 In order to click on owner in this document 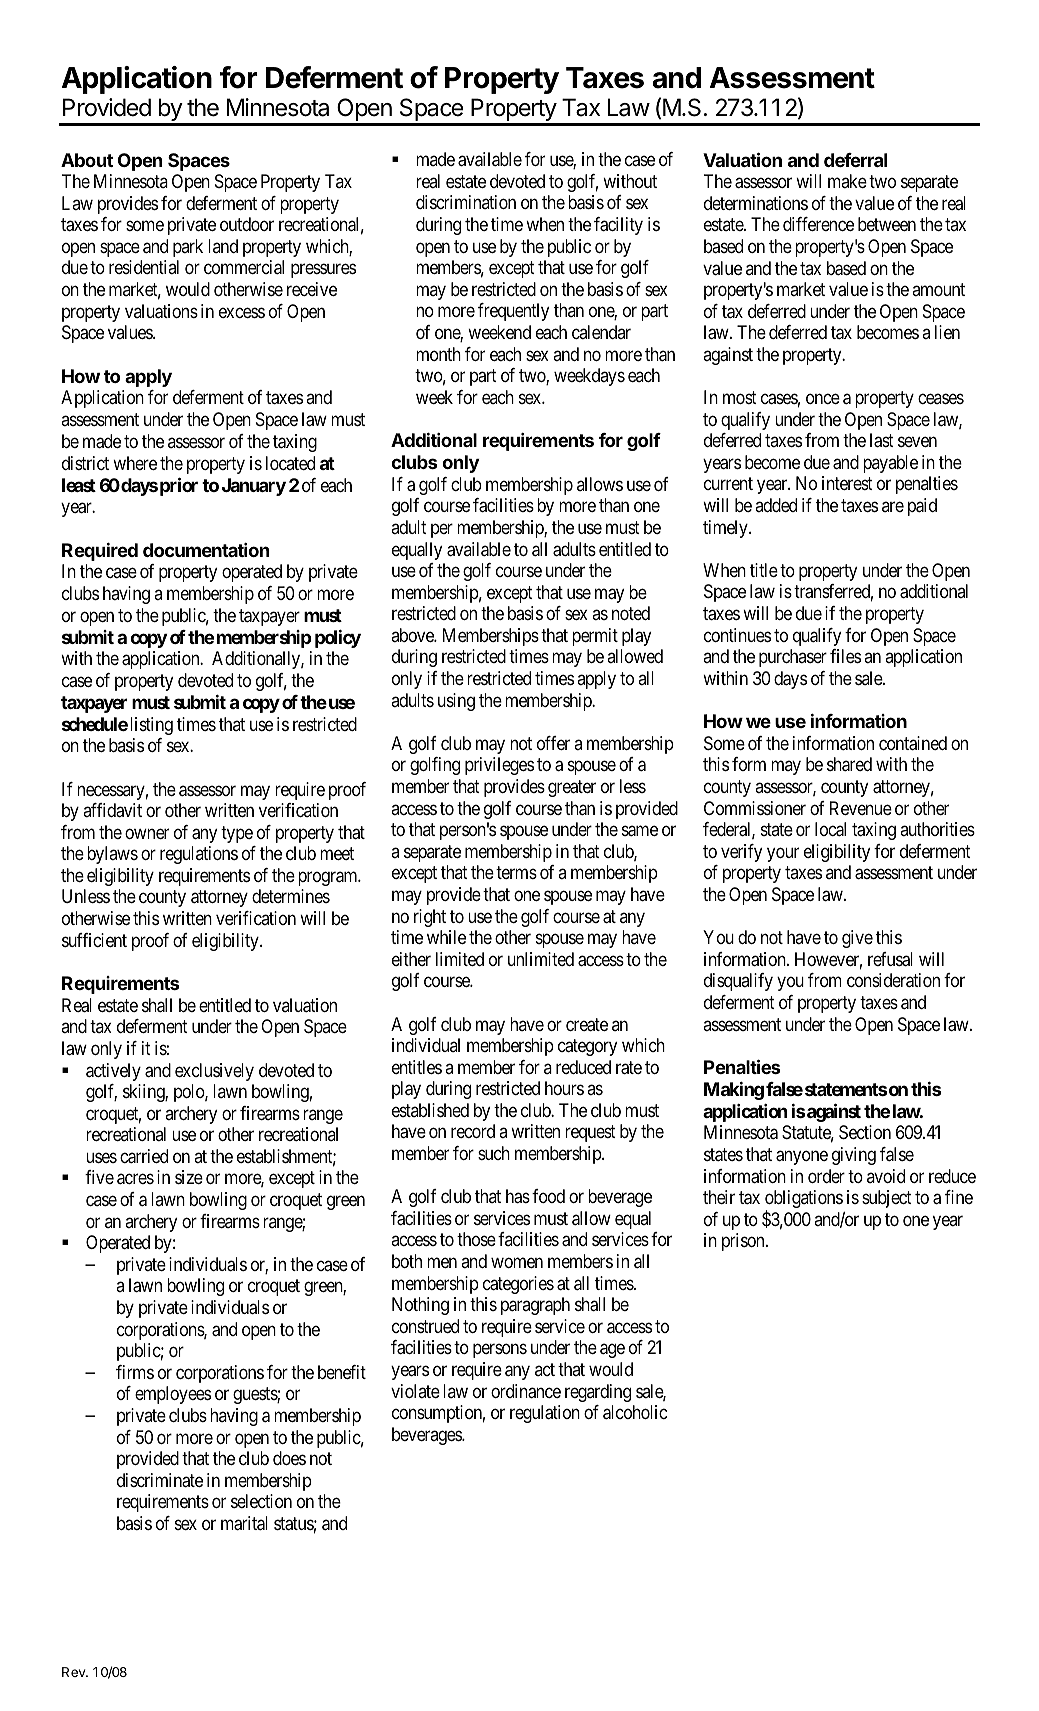, I will do `click(147, 833)`.
